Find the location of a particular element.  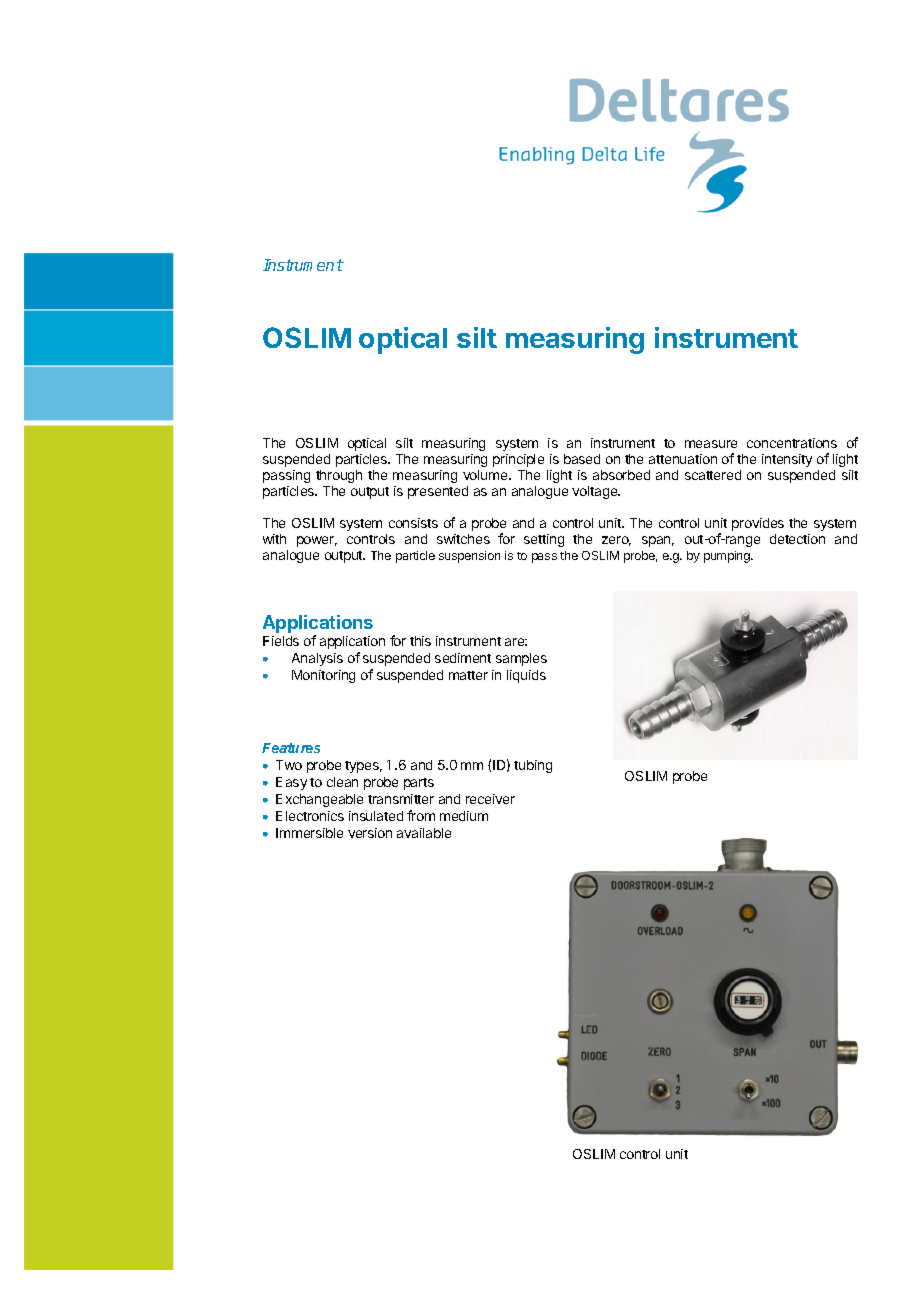

medium is located at coordinates (464, 816).
